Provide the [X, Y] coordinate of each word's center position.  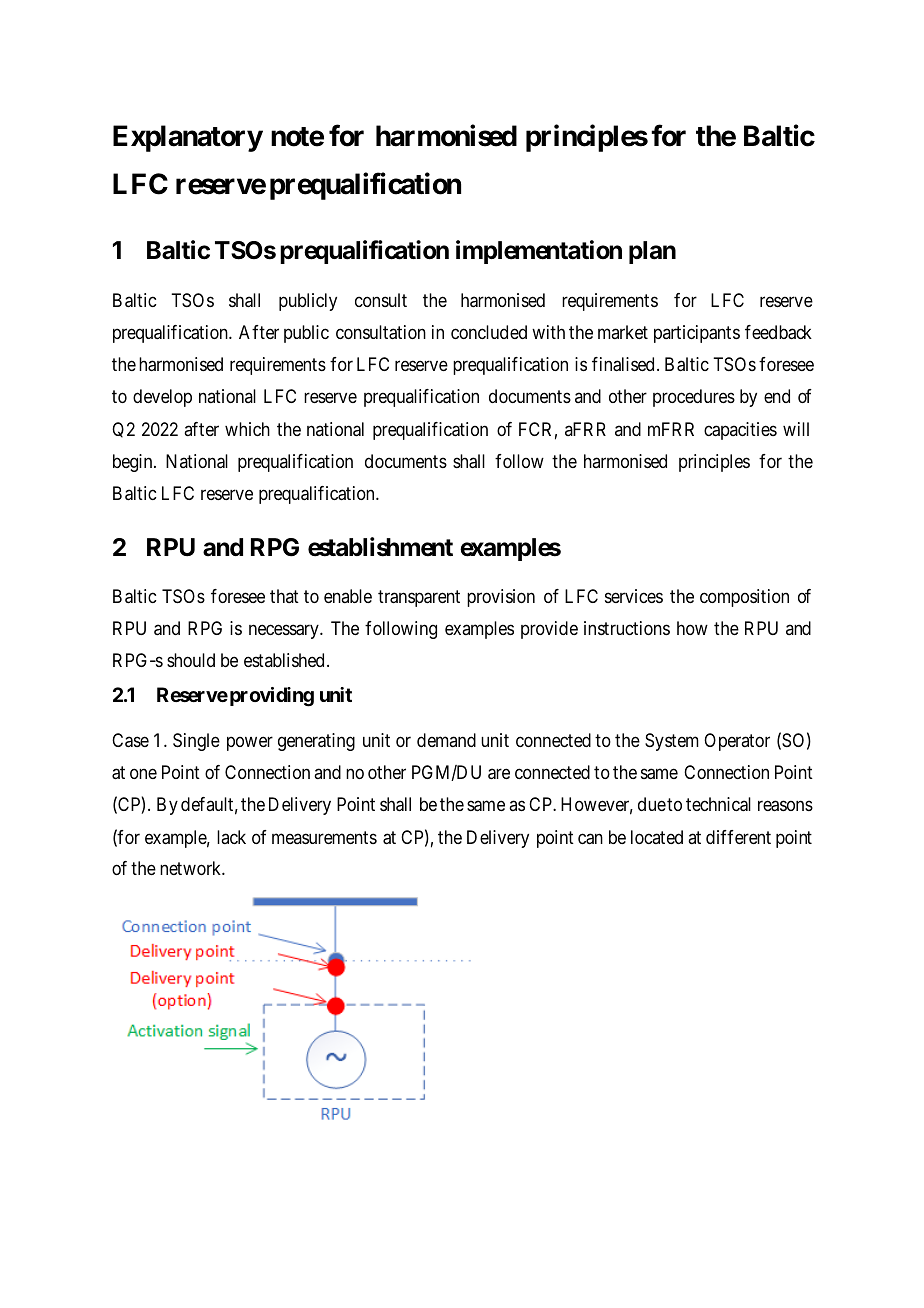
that [284, 596]
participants [697, 334]
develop [162, 398]
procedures [694, 398]
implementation [539, 252]
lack [231, 837]
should [191, 660]
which [247, 429]
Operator [737, 742]
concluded [489, 332]
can [590, 839]
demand [446, 740]
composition [744, 598]
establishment [380, 547]
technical [718, 804]
